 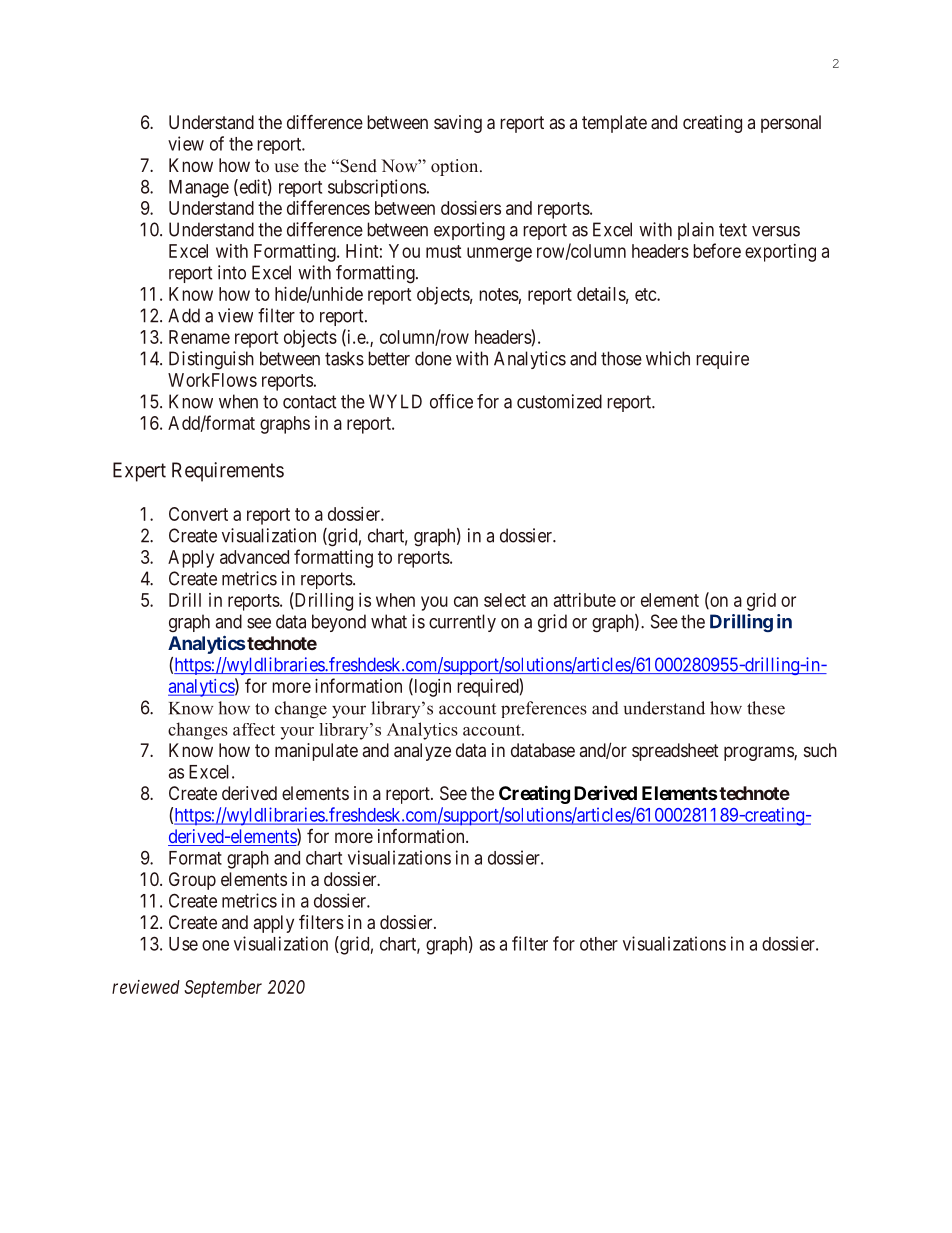 What do you see at coordinates (759, 753) in the image?
I see `programs` at bounding box center [759, 753].
